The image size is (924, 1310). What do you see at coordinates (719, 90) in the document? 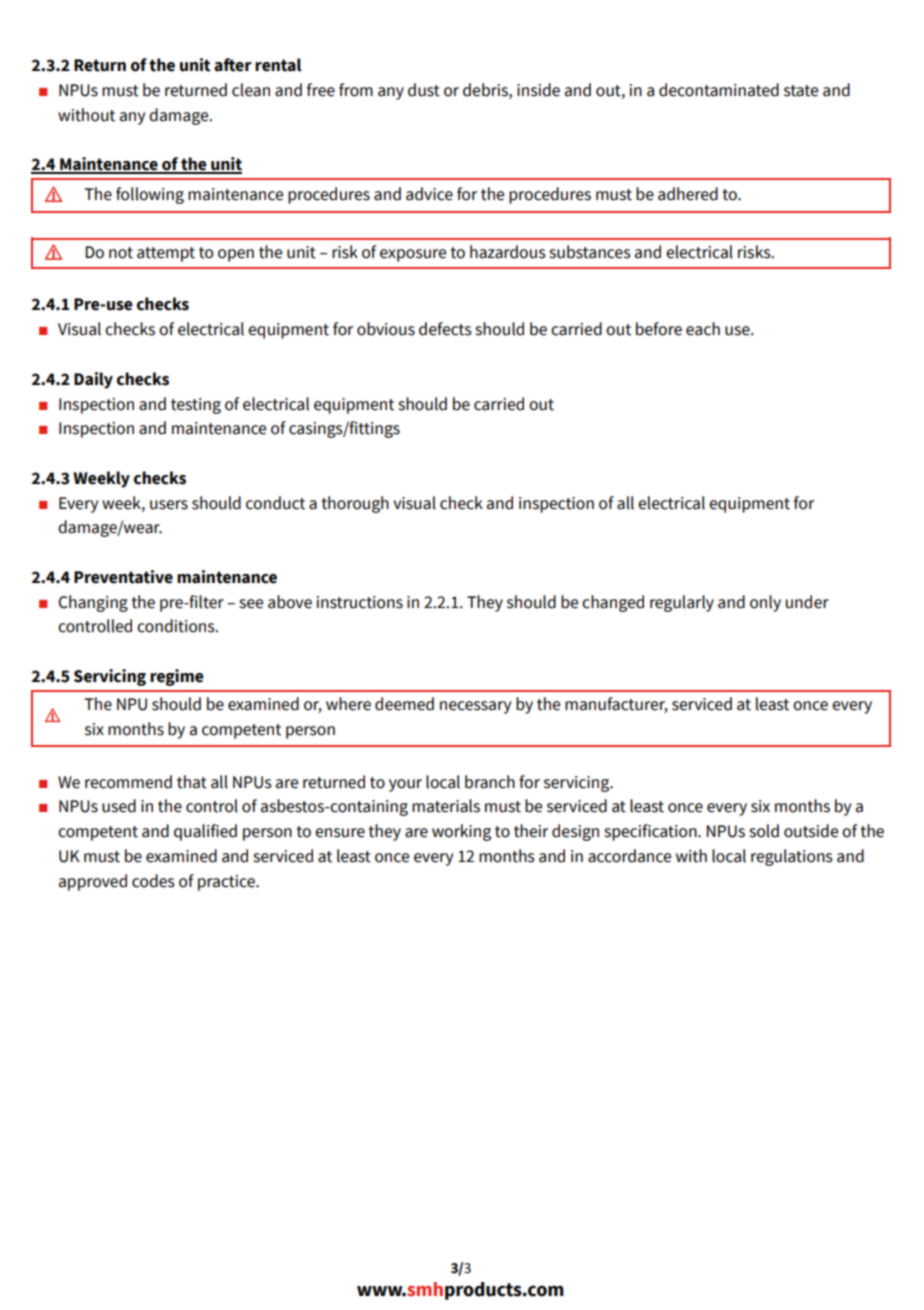
I see `decontaminated` at bounding box center [719, 90].
